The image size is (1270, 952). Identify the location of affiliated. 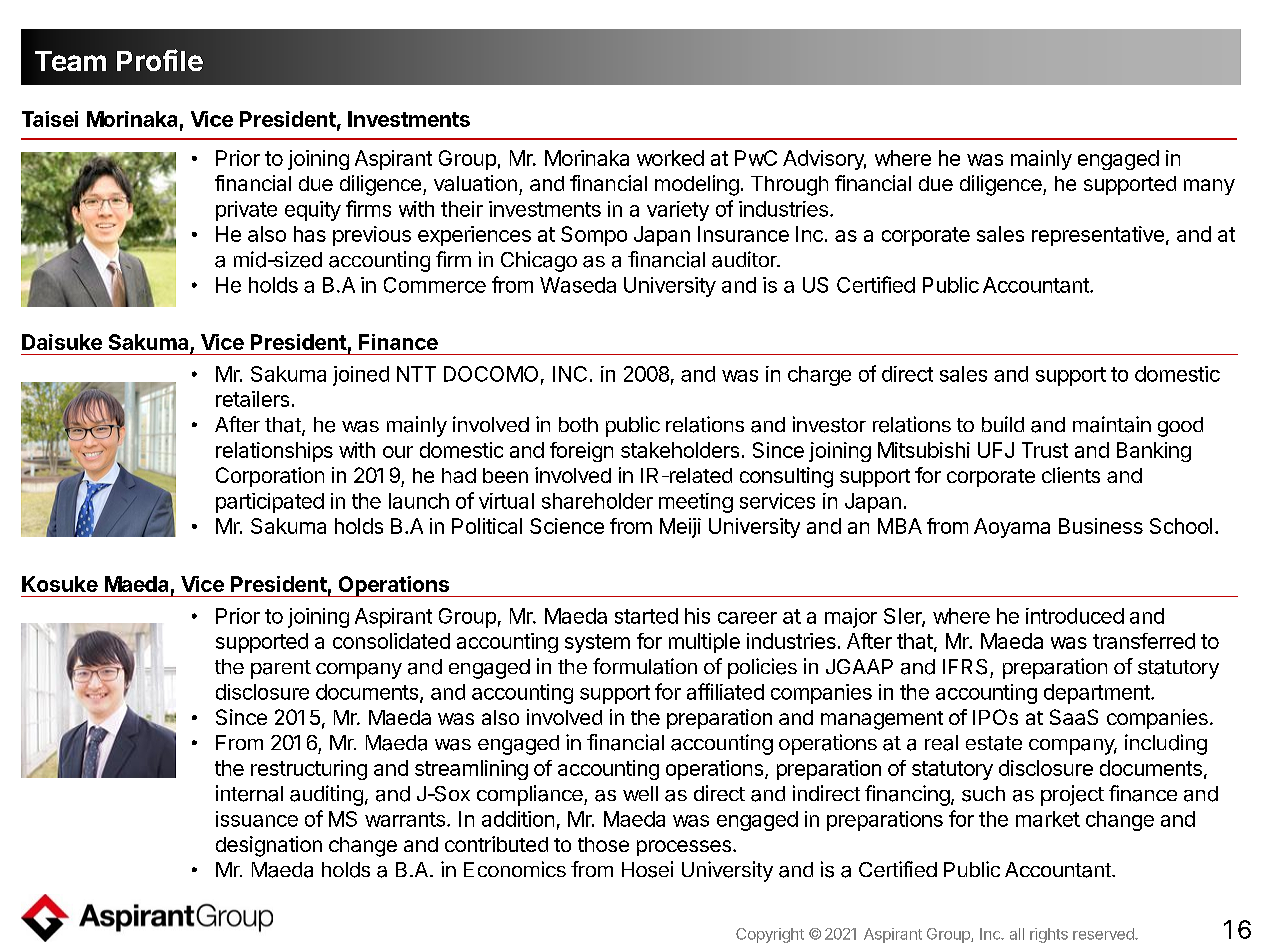
(725, 691).
